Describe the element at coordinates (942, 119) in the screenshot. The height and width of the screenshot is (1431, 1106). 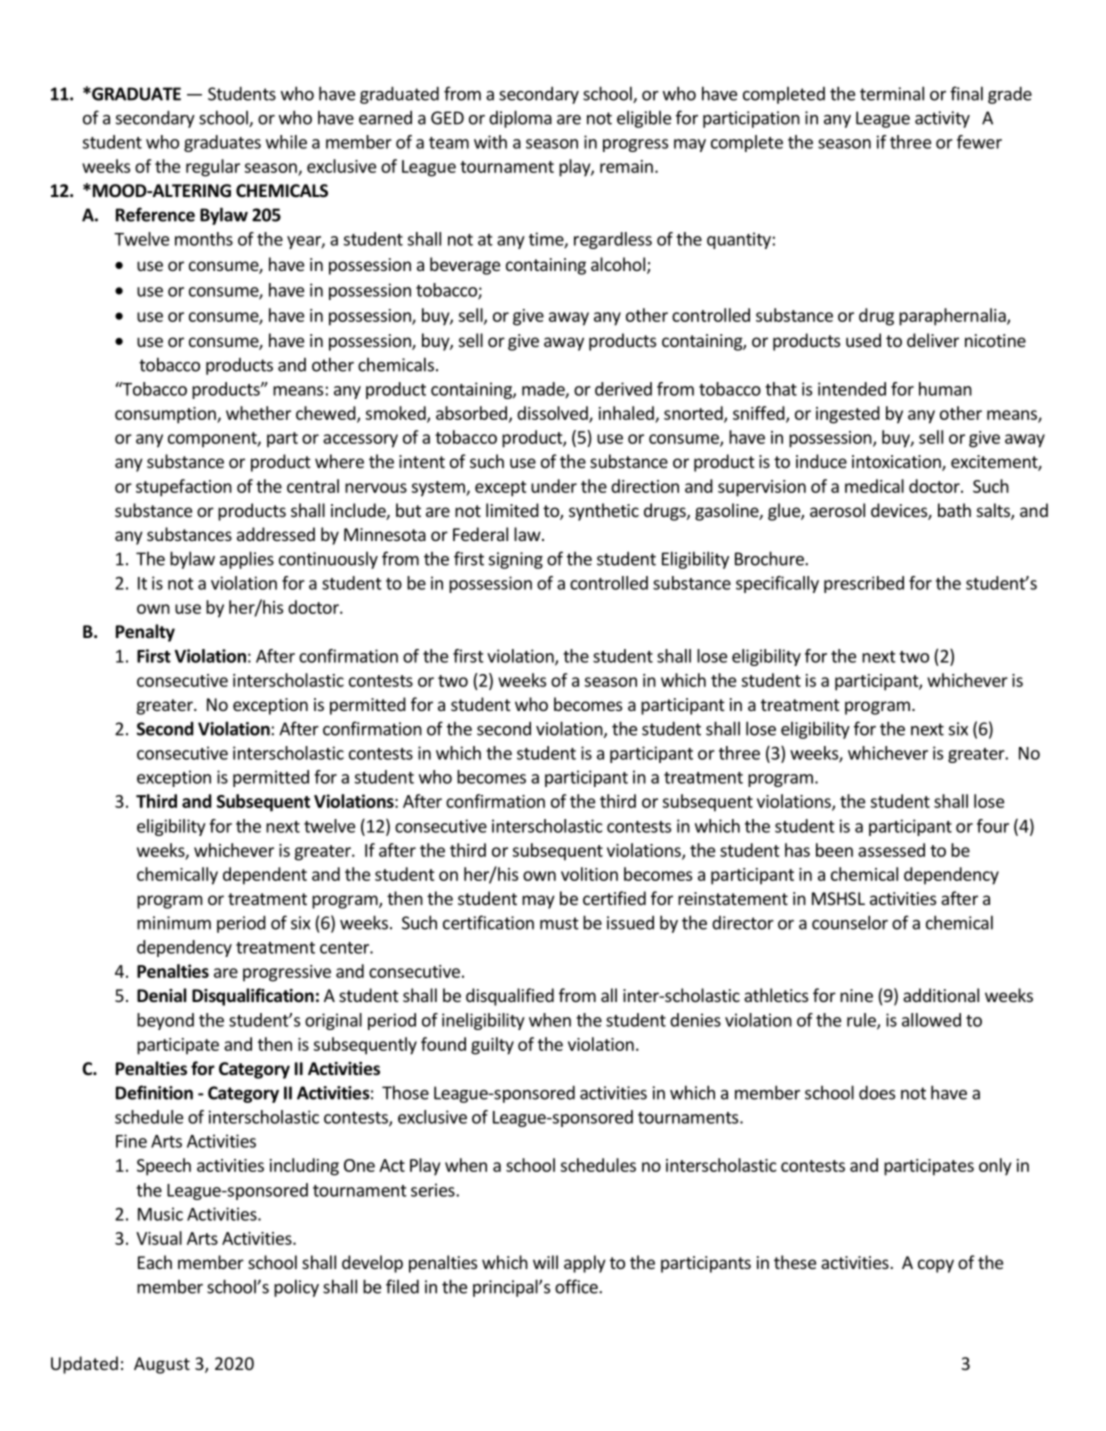
I see `activity` at that location.
